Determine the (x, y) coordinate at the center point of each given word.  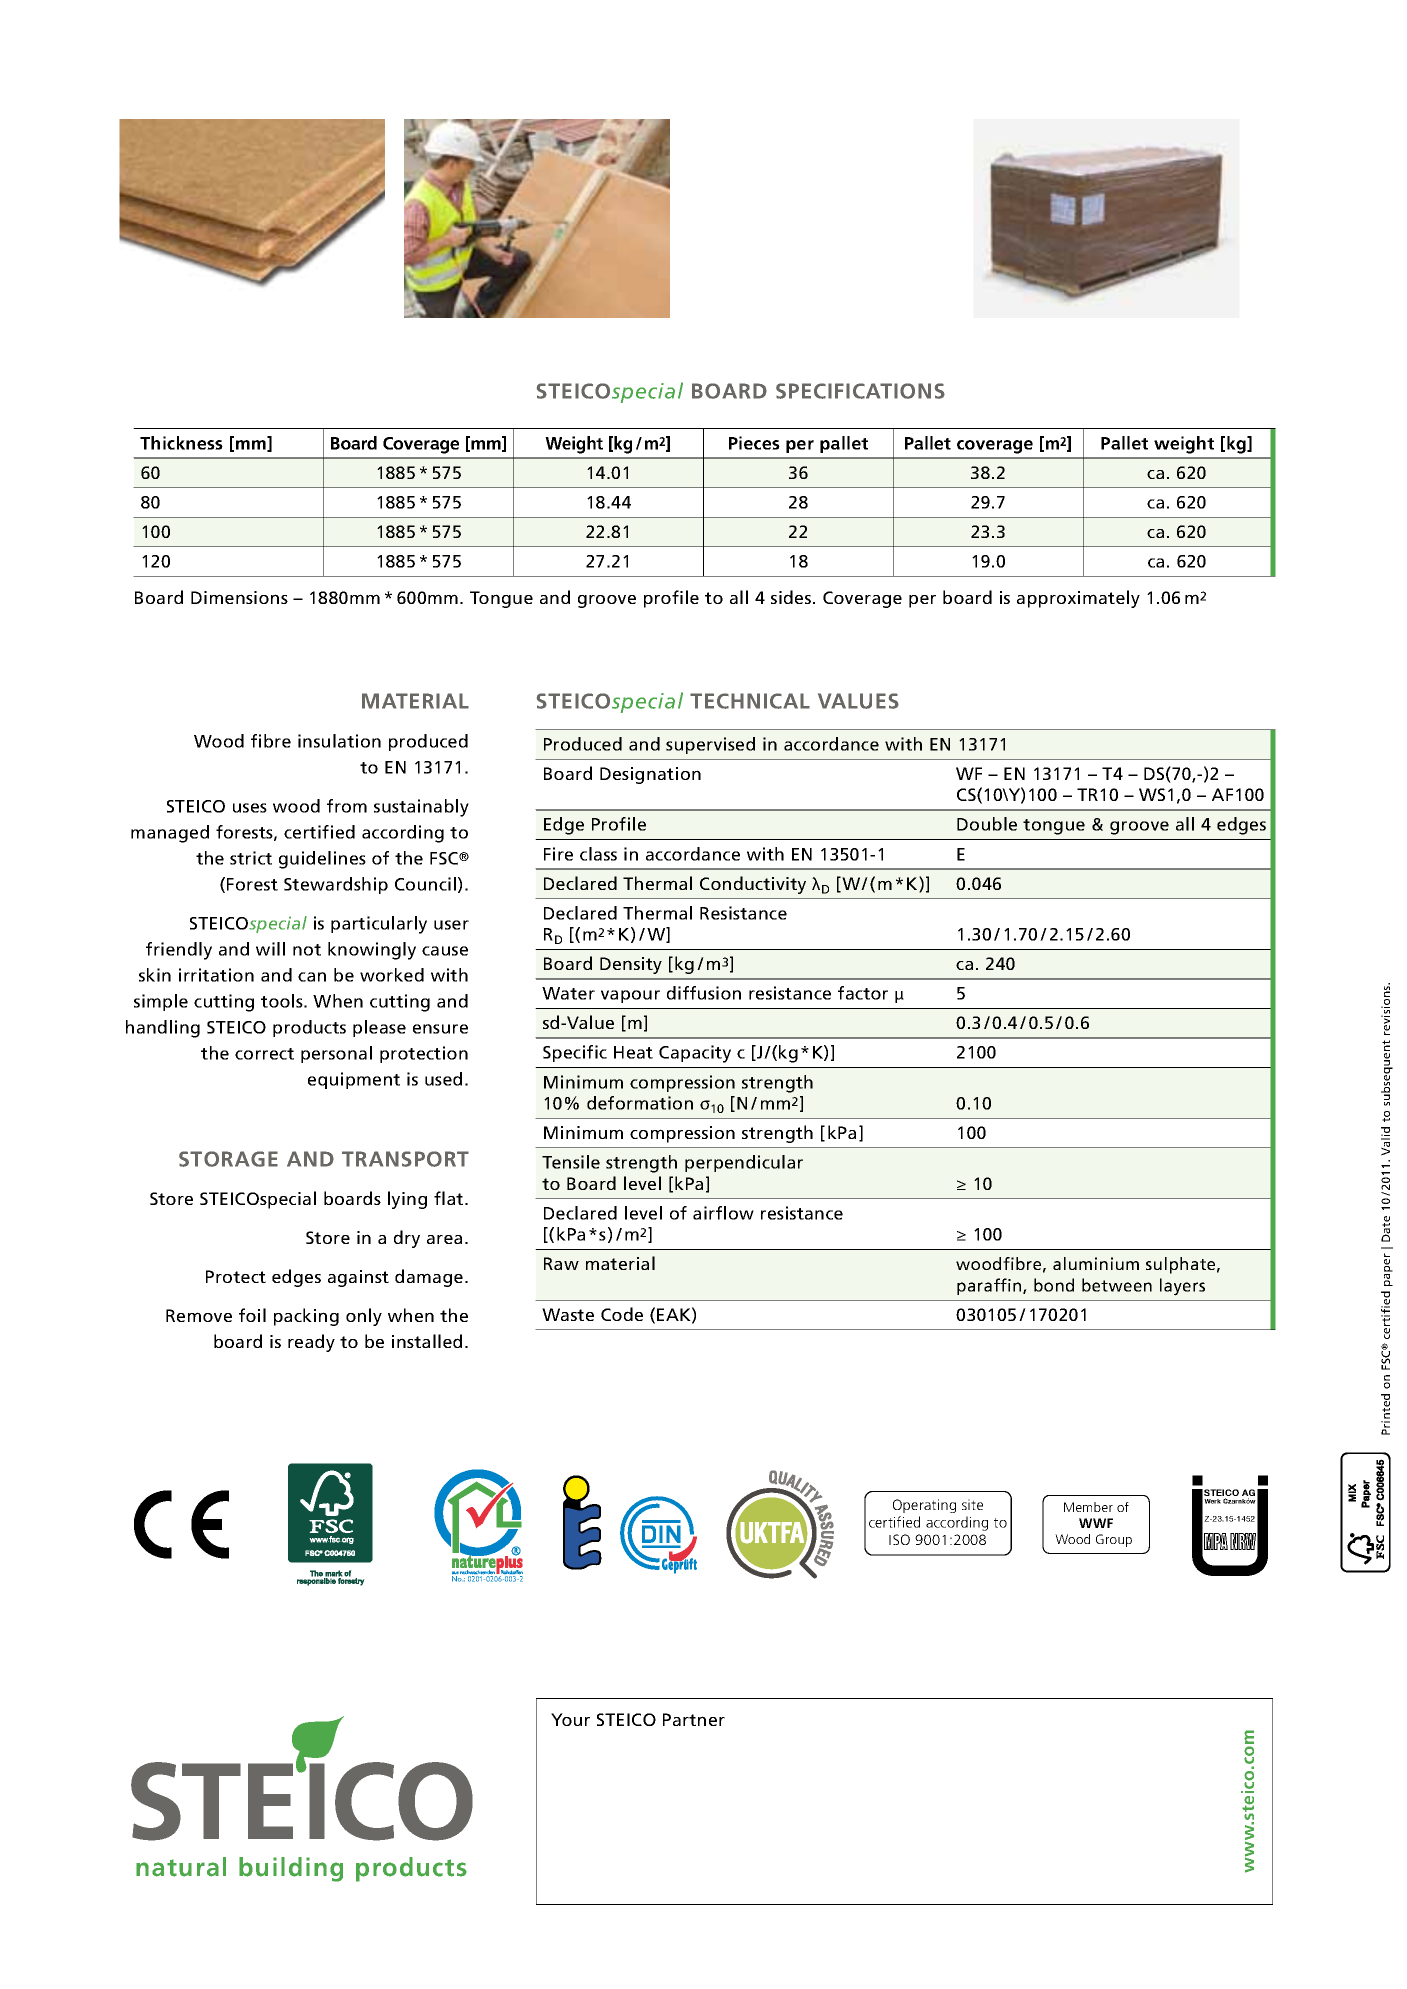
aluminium (1096, 1263)
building (291, 1869)
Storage (228, 1159)
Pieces (754, 443)
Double (987, 824)
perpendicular (744, 1163)
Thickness (181, 443)
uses (250, 808)
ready (311, 1343)
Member (1088, 1507)
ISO (899, 1539)
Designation (650, 775)
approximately (1078, 599)
